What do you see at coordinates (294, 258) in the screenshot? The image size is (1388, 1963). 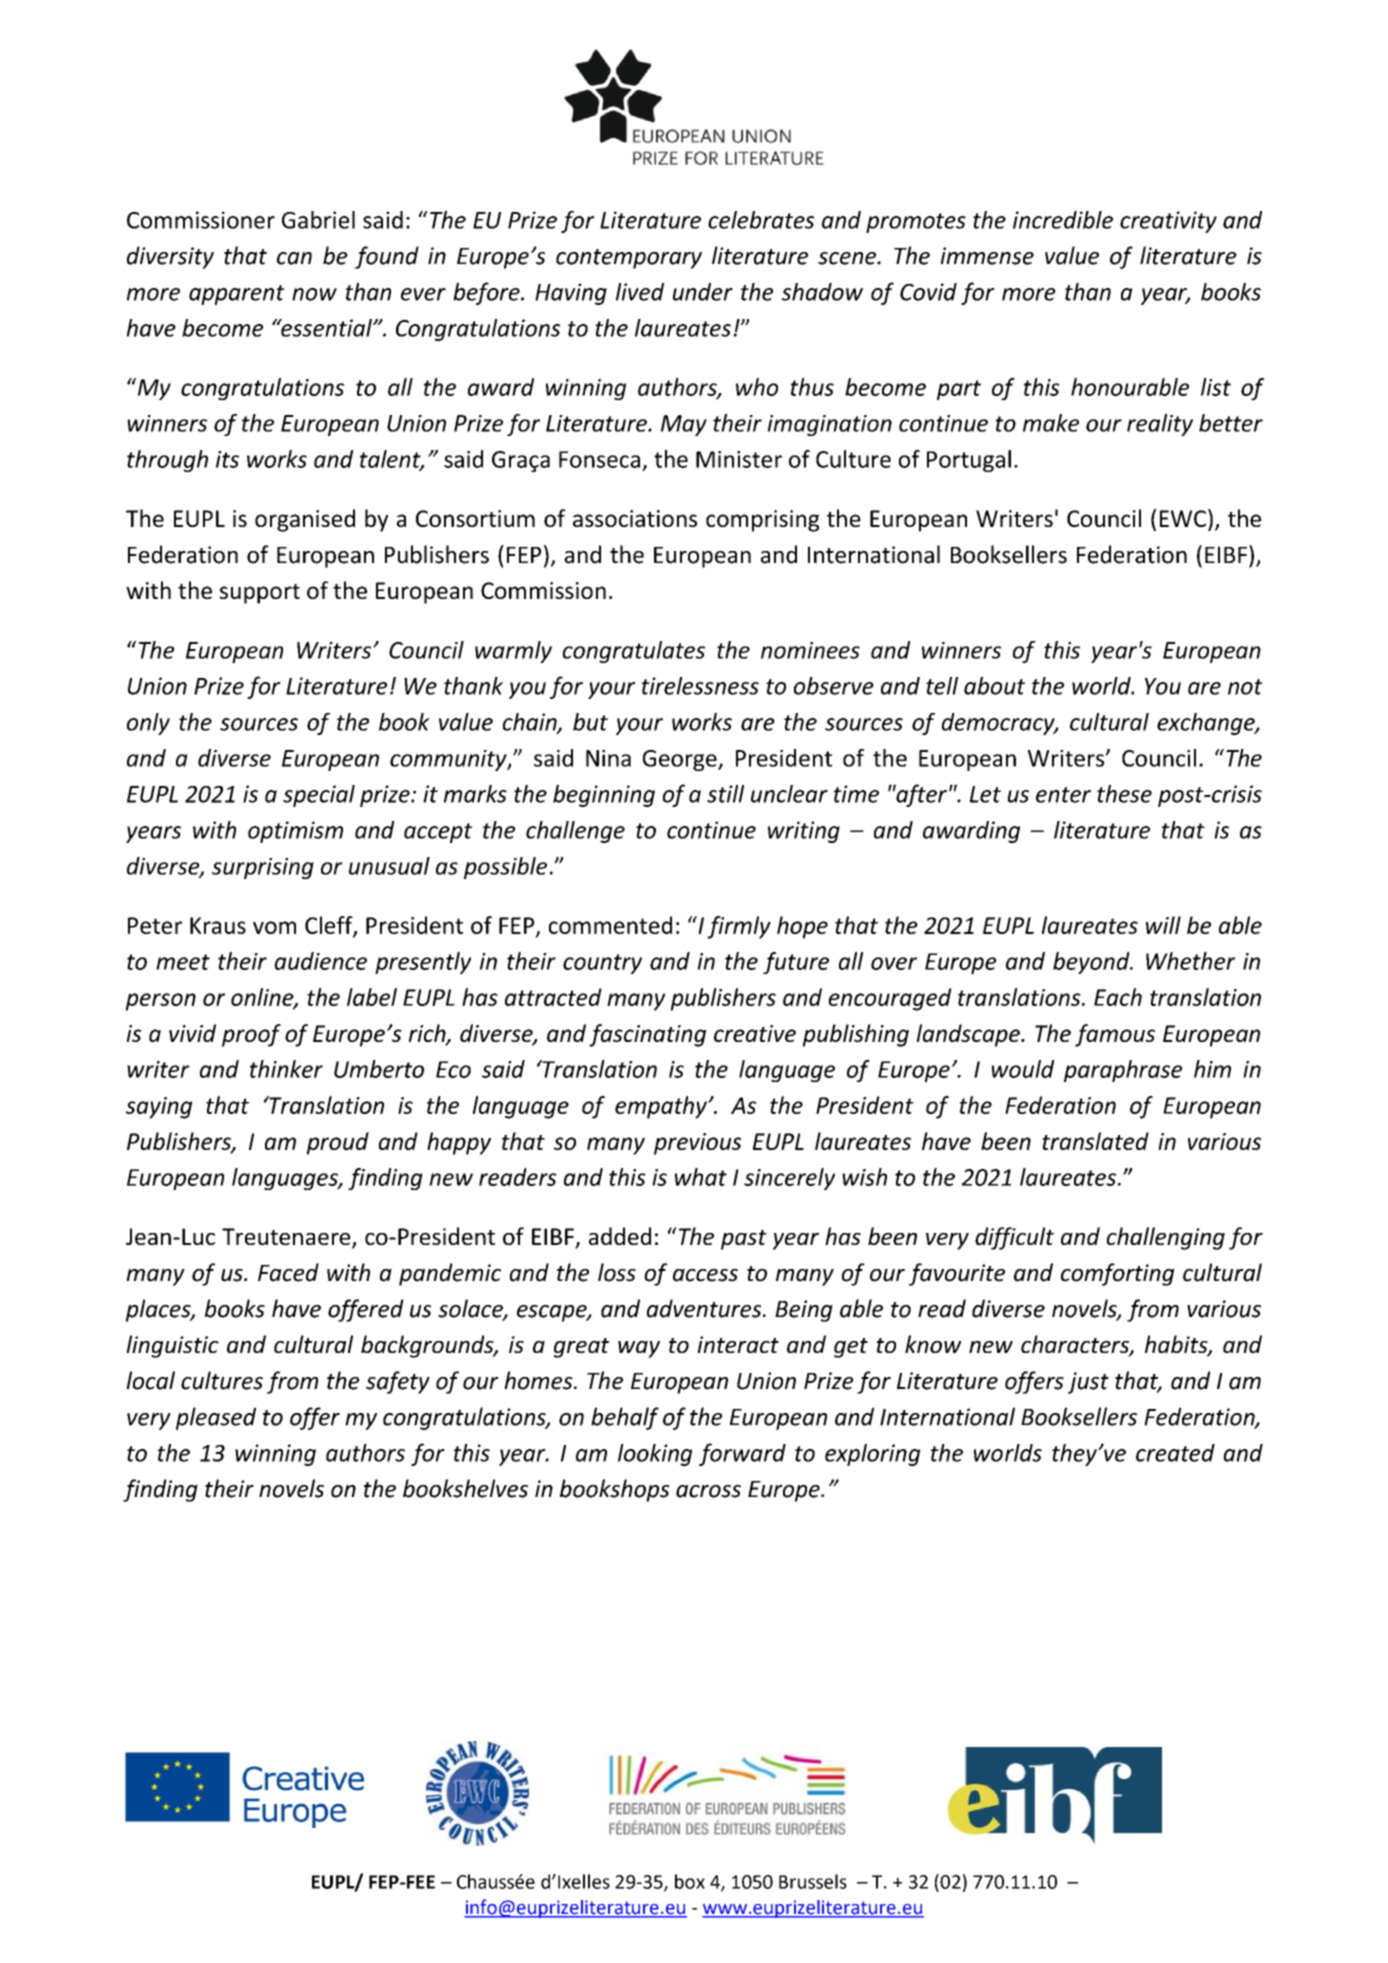 I see `can` at bounding box center [294, 258].
